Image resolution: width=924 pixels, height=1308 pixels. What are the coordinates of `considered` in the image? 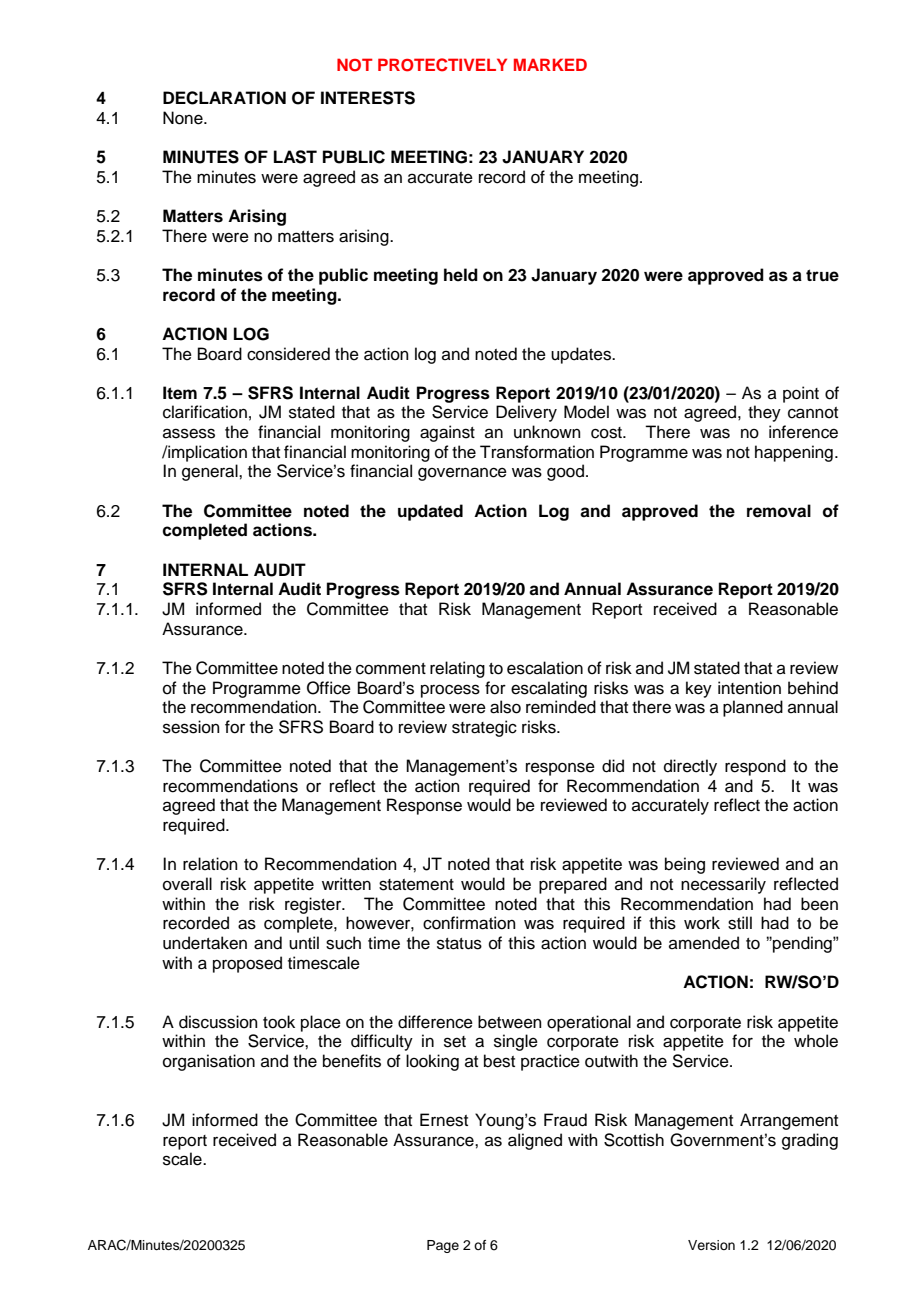 It's located at (288, 354).
